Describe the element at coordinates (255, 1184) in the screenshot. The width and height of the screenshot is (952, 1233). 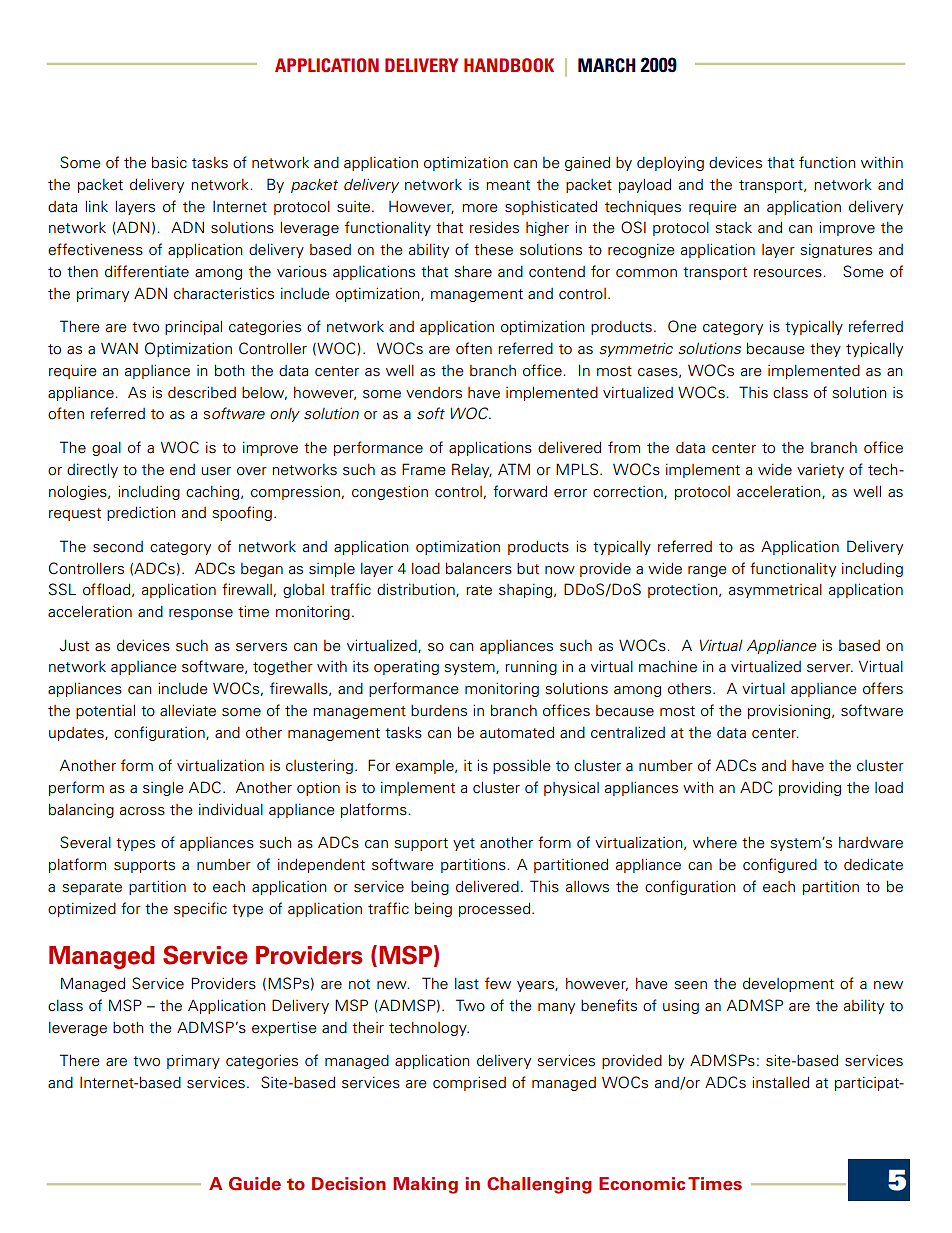
I see `Guide` at that location.
